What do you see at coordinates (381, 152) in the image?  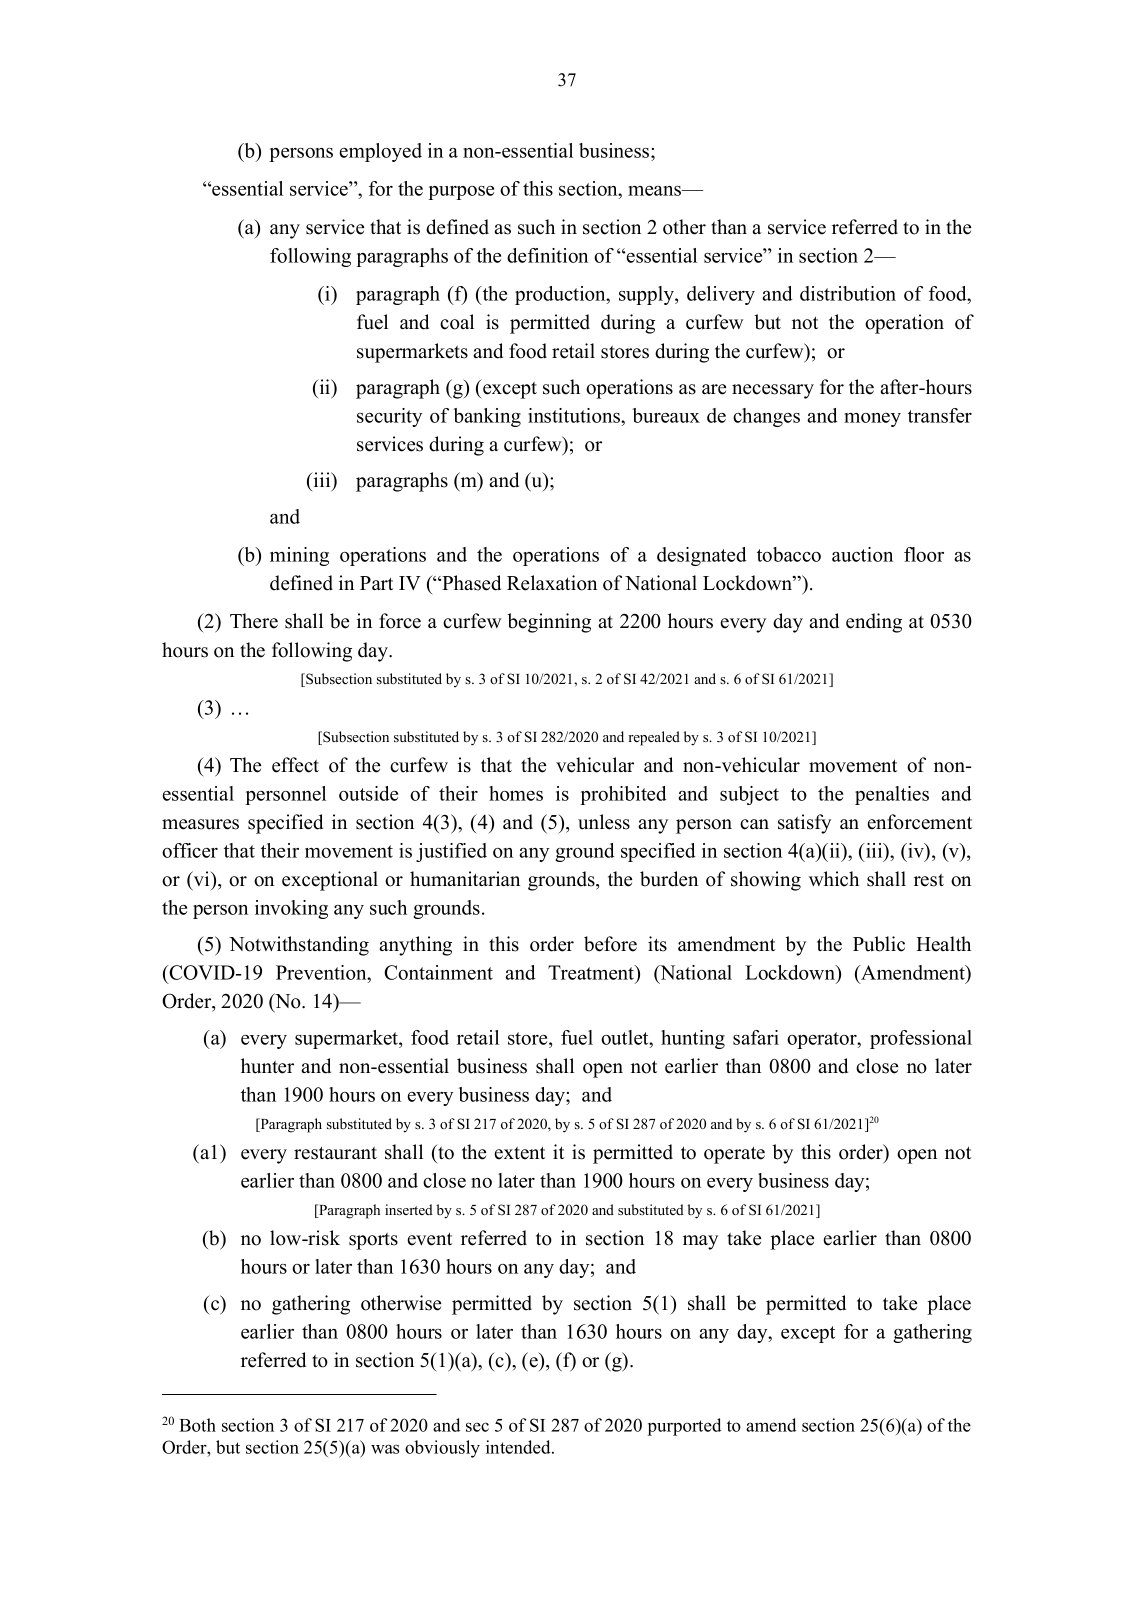 I see `employed` at bounding box center [381, 152].
